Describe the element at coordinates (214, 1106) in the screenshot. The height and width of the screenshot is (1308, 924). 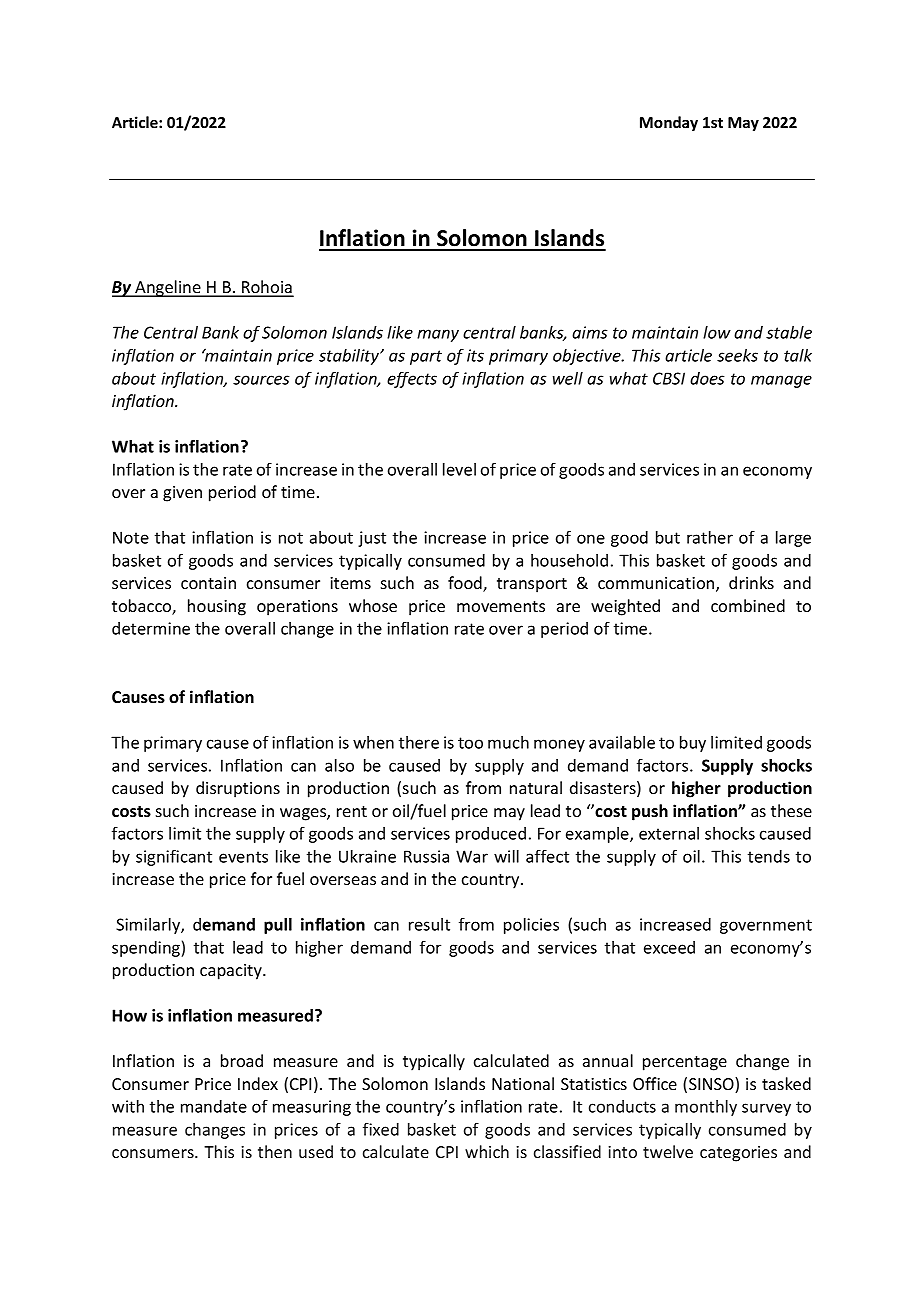
I see `mandate` at that location.
